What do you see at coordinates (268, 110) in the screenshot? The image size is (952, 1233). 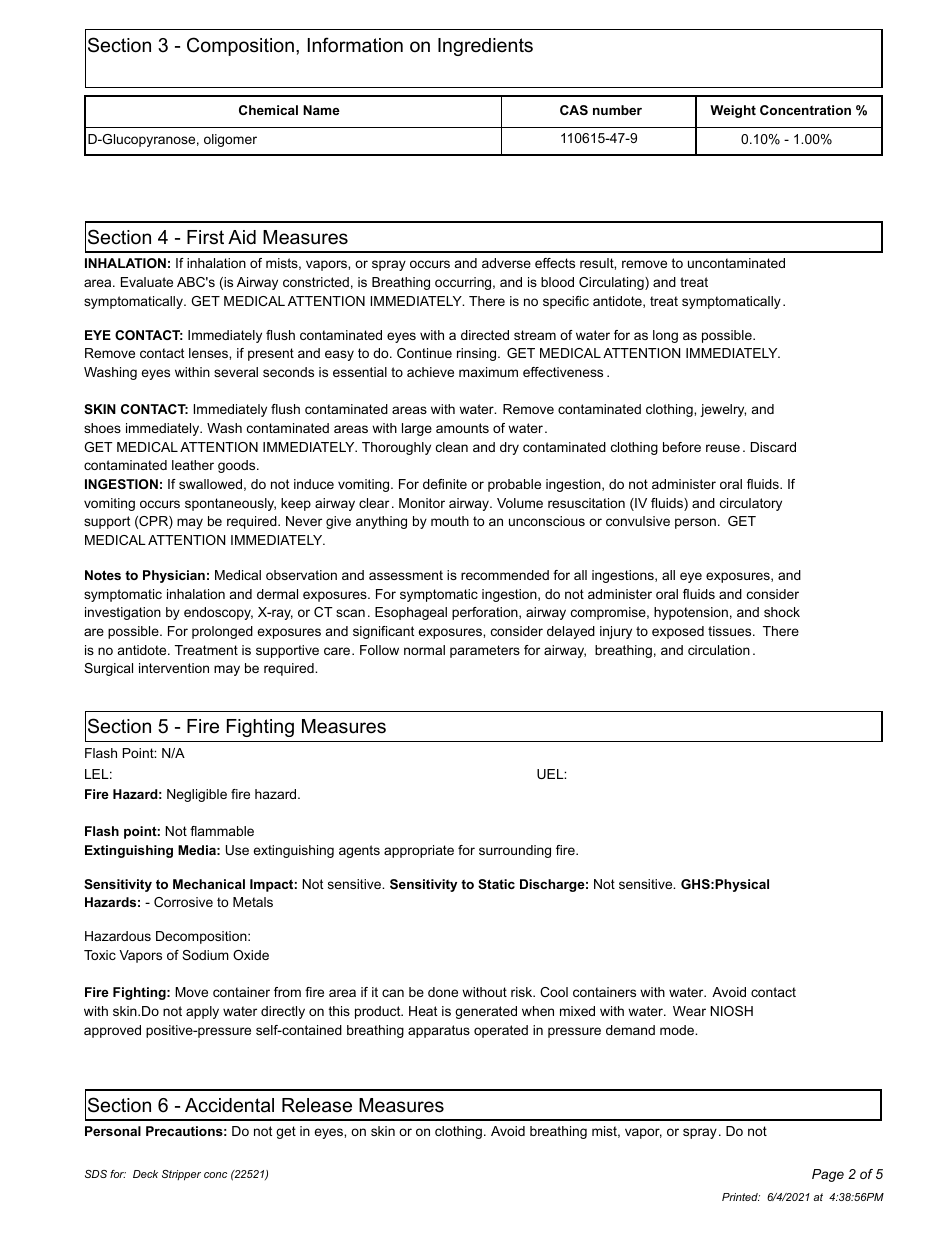 I see `Chemical` at bounding box center [268, 110].
